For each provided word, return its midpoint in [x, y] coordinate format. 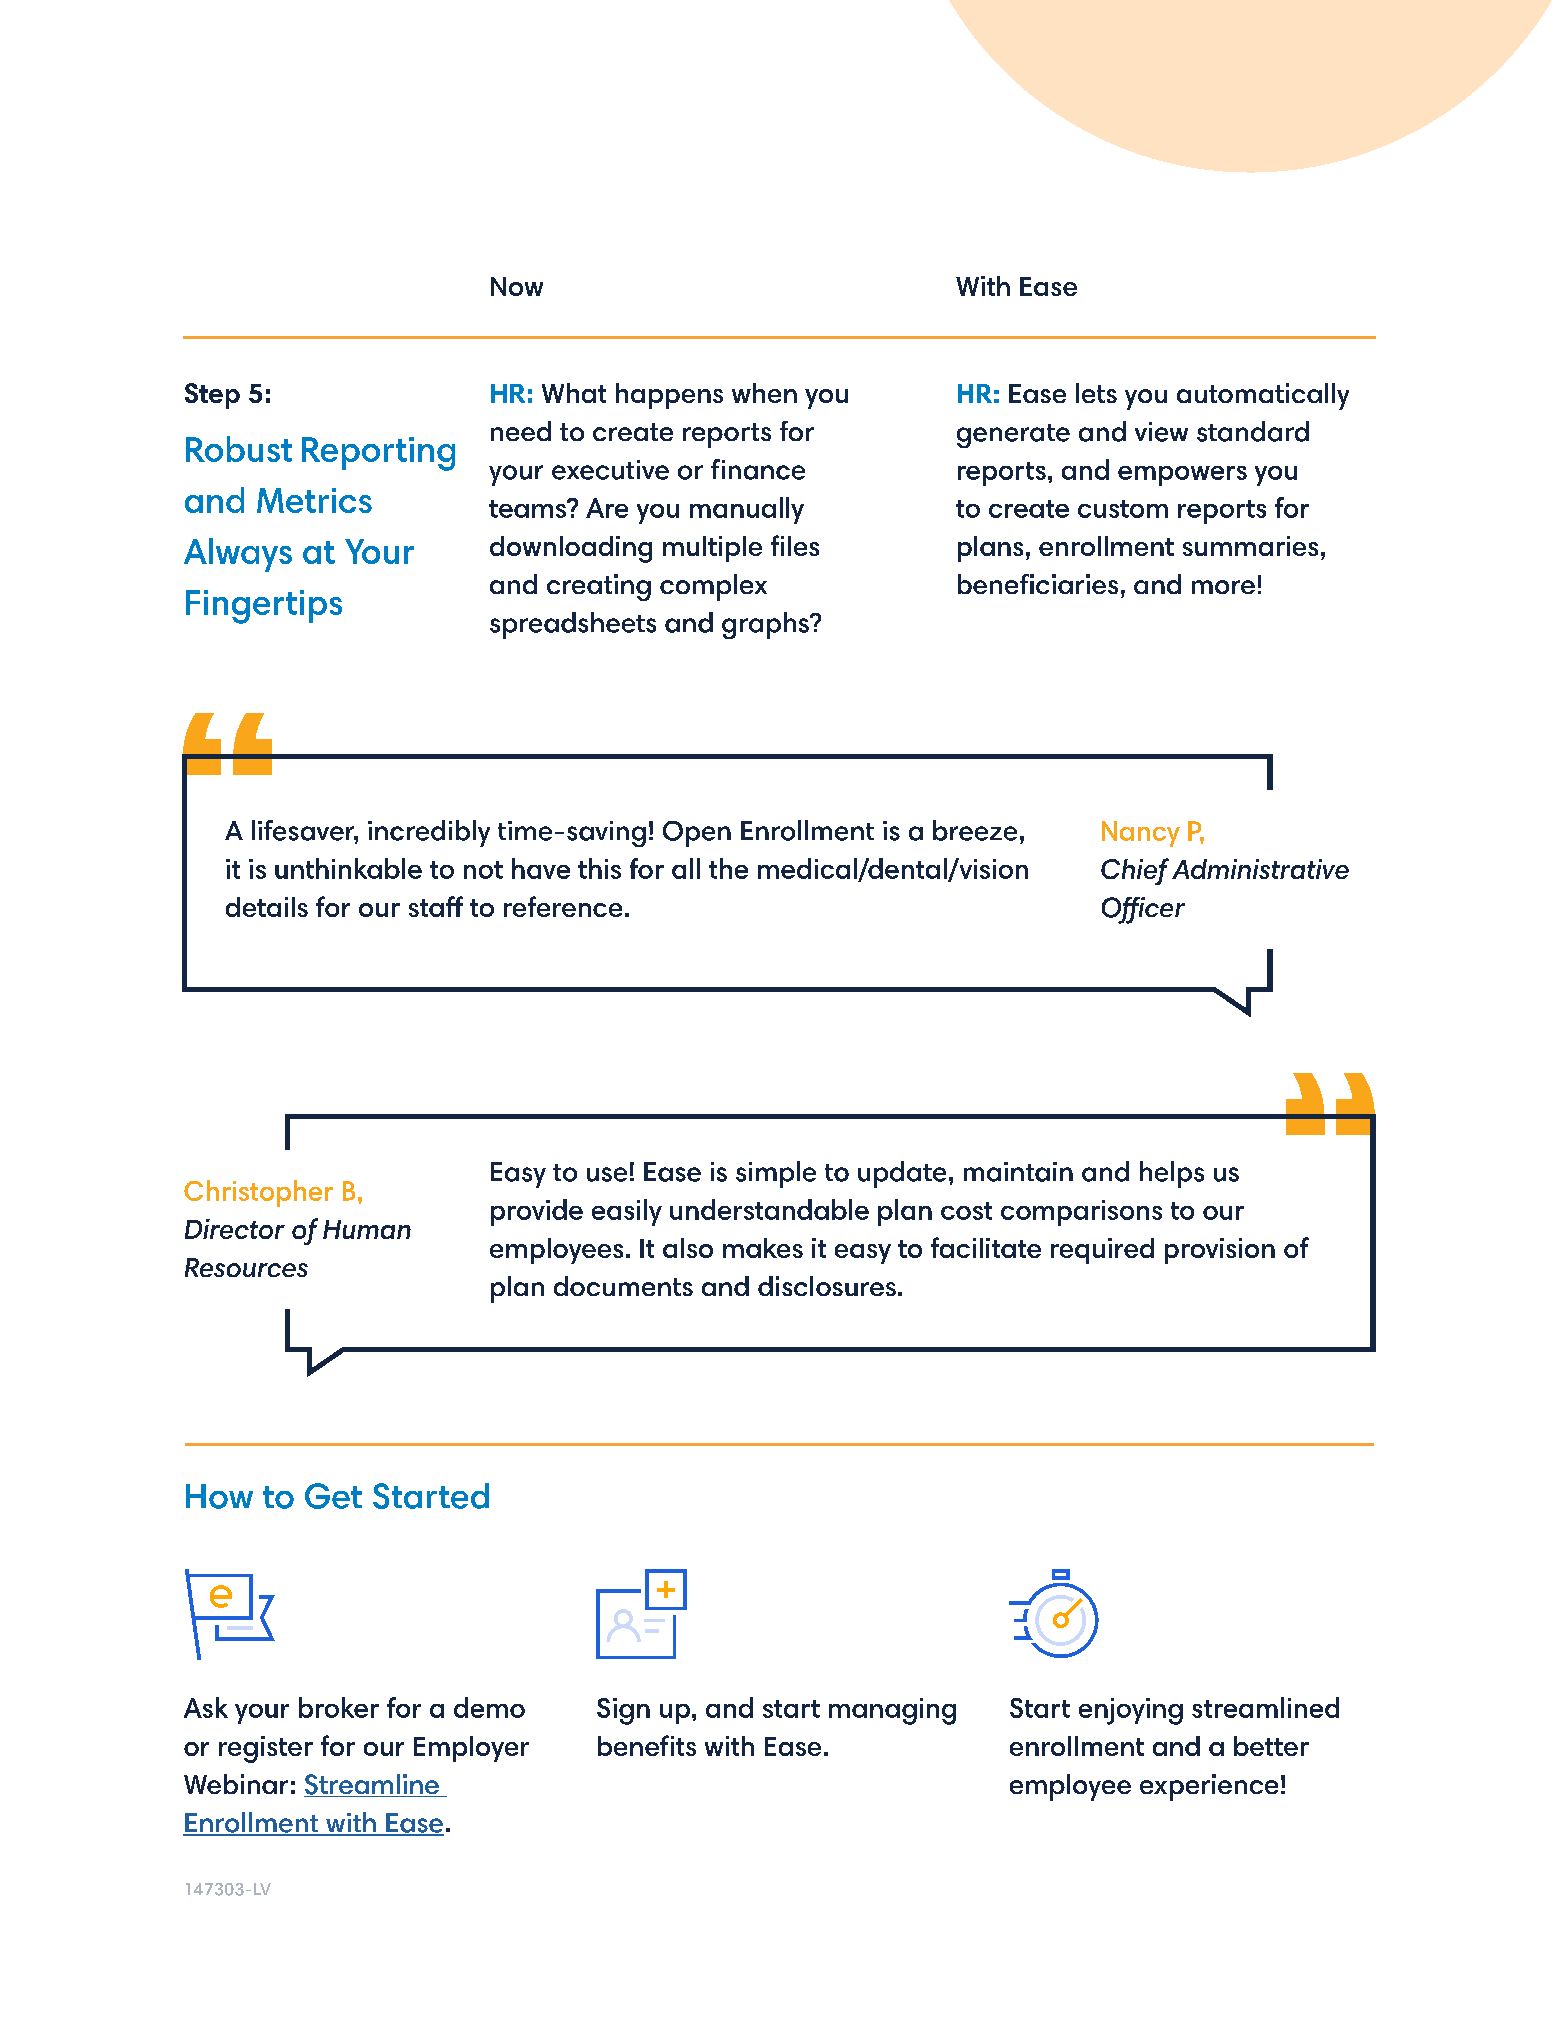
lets [1096, 393]
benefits [647, 1745]
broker [339, 1707]
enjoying [1131, 1711]
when [764, 393]
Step [212, 396]
